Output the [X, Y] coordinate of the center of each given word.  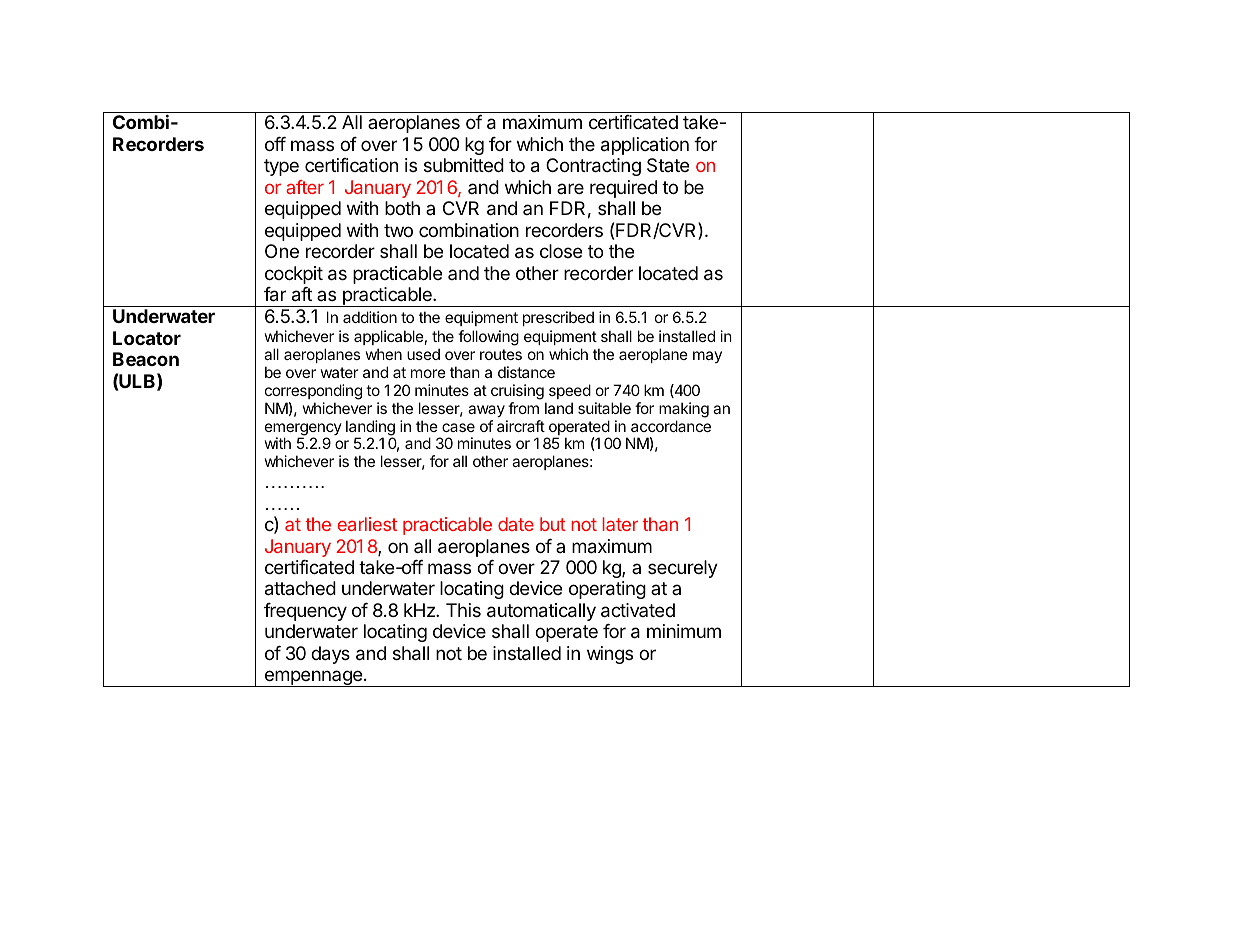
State [668, 165]
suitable [604, 408]
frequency [305, 612]
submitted [464, 165]
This [463, 610]
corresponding [313, 392]
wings [610, 655]
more [428, 373]
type [281, 167]
